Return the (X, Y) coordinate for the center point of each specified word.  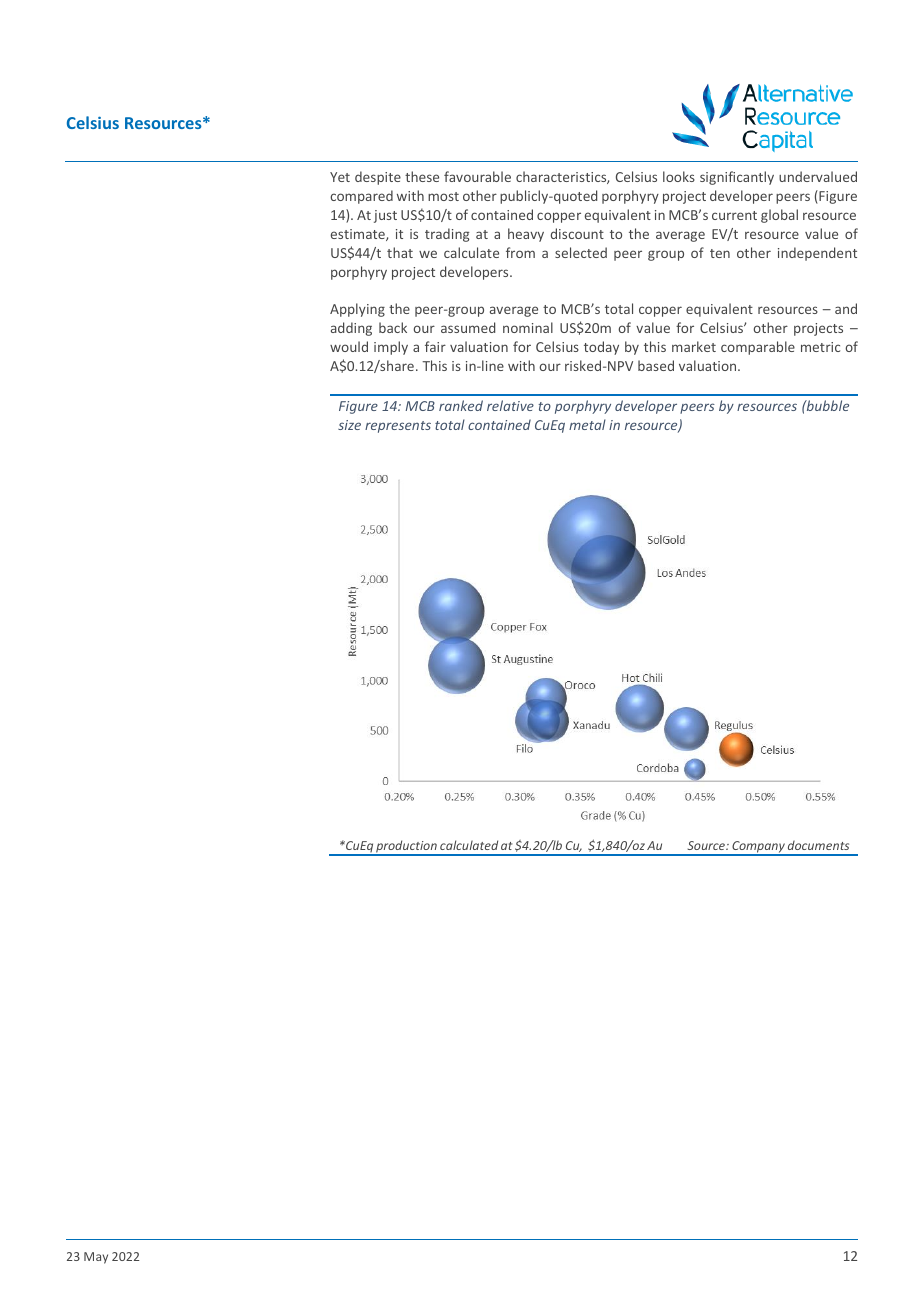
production (406, 847)
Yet (340, 177)
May (96, 1258)
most (443, 196)
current (734, 215)
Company (758, 848)
